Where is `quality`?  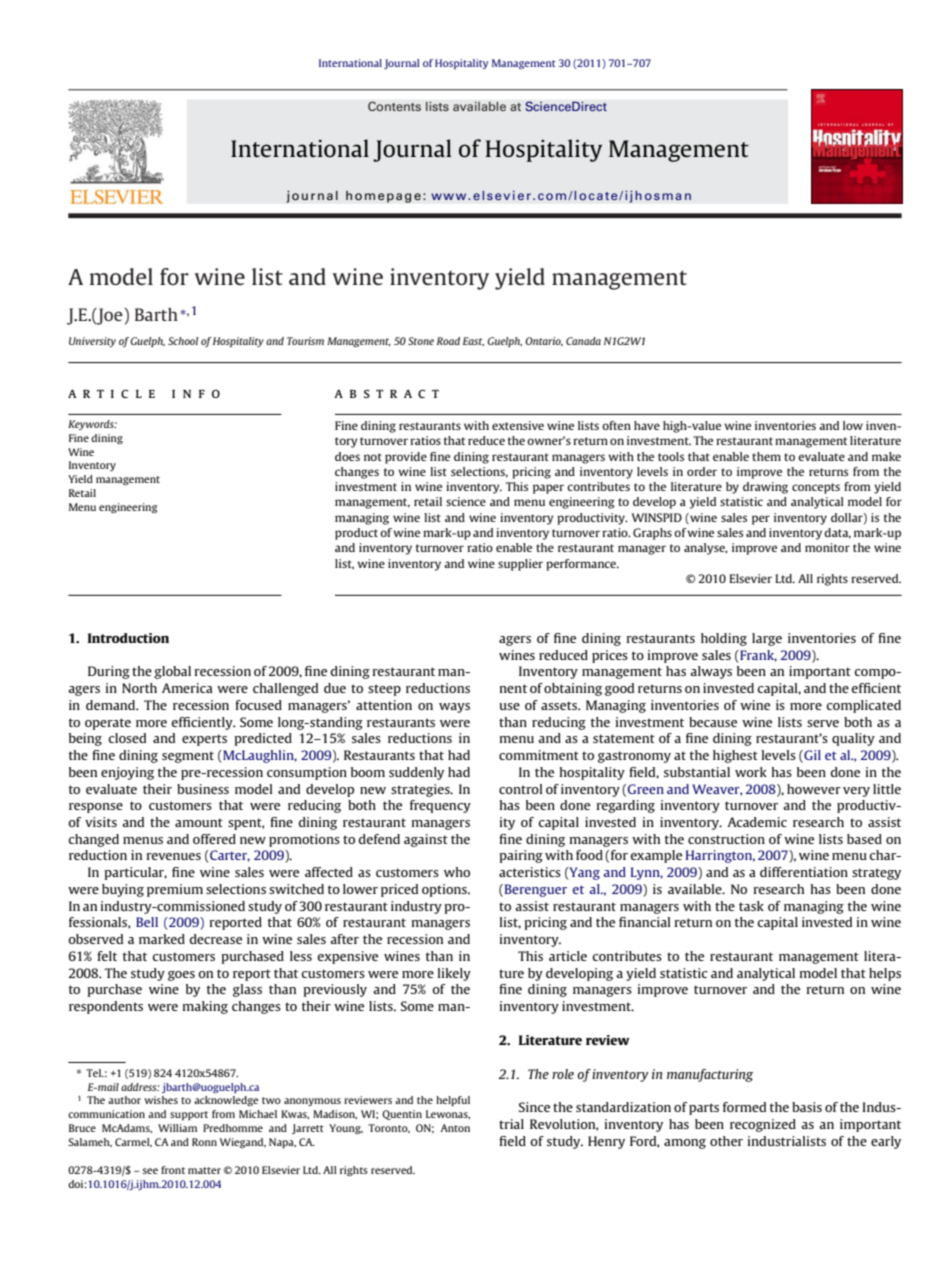
quality is located at coordinates (853, 739).
